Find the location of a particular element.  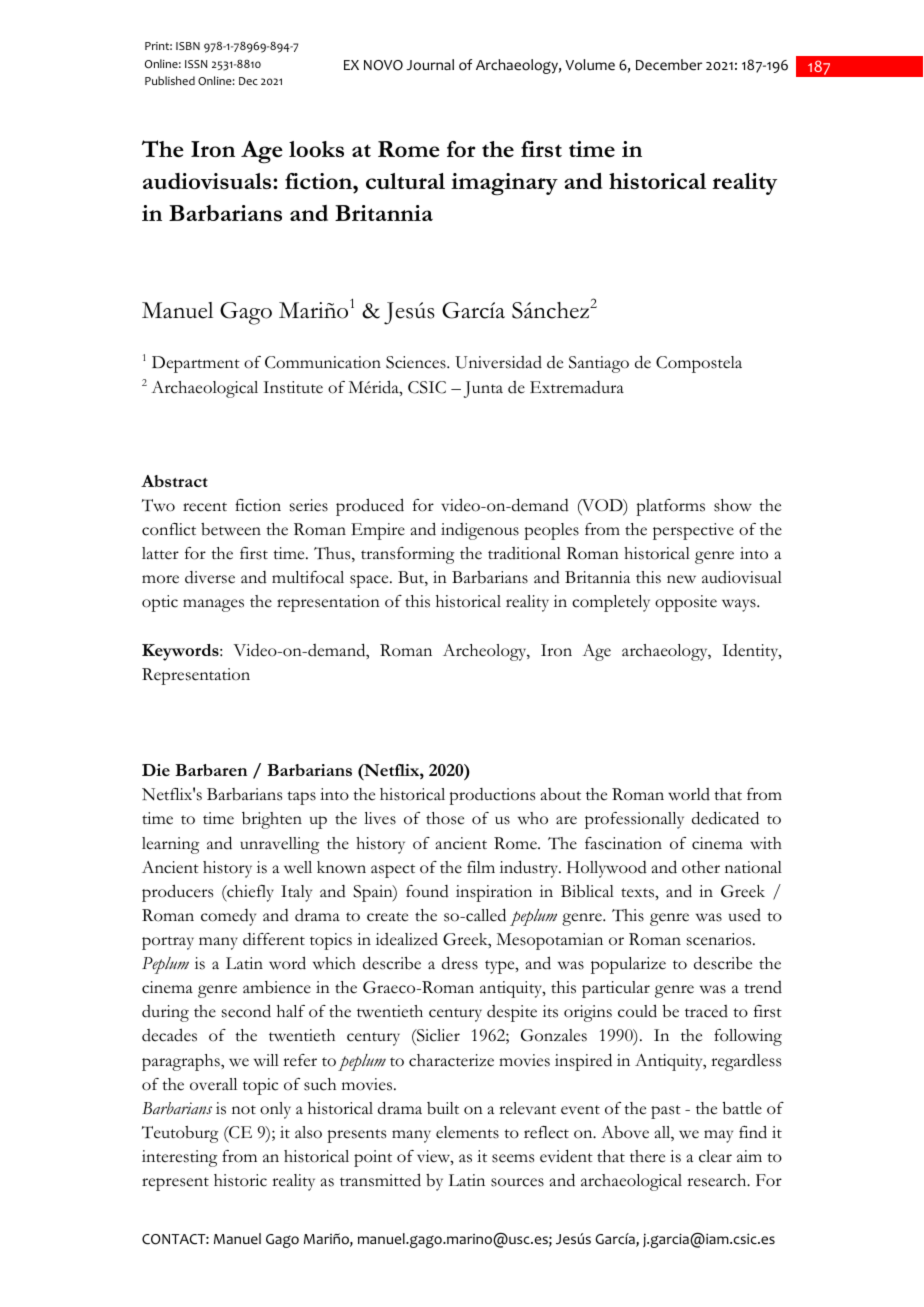

opposite is located at coordinates (686, 603).
